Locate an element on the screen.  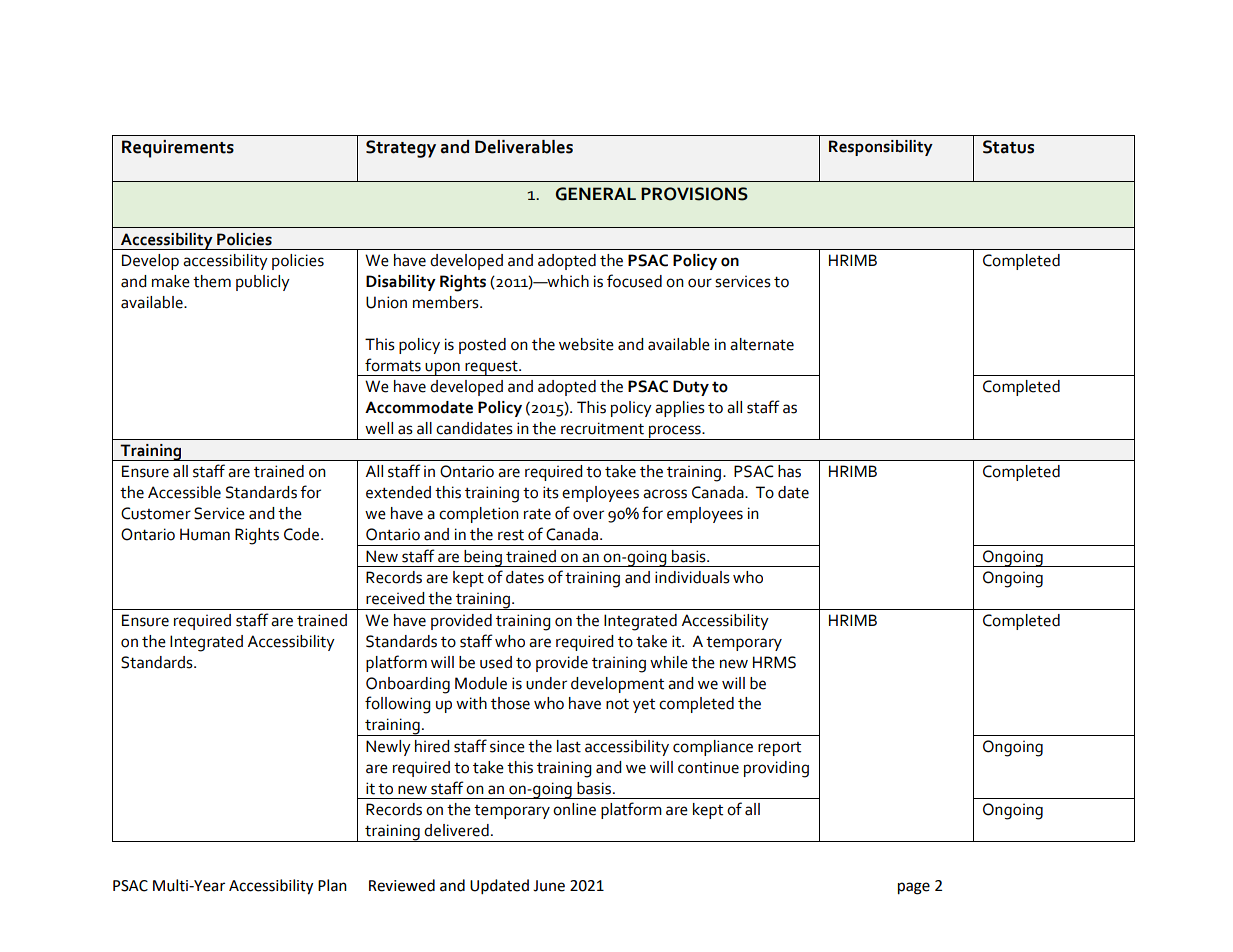
Plan is located at coordinates (332, 885).
